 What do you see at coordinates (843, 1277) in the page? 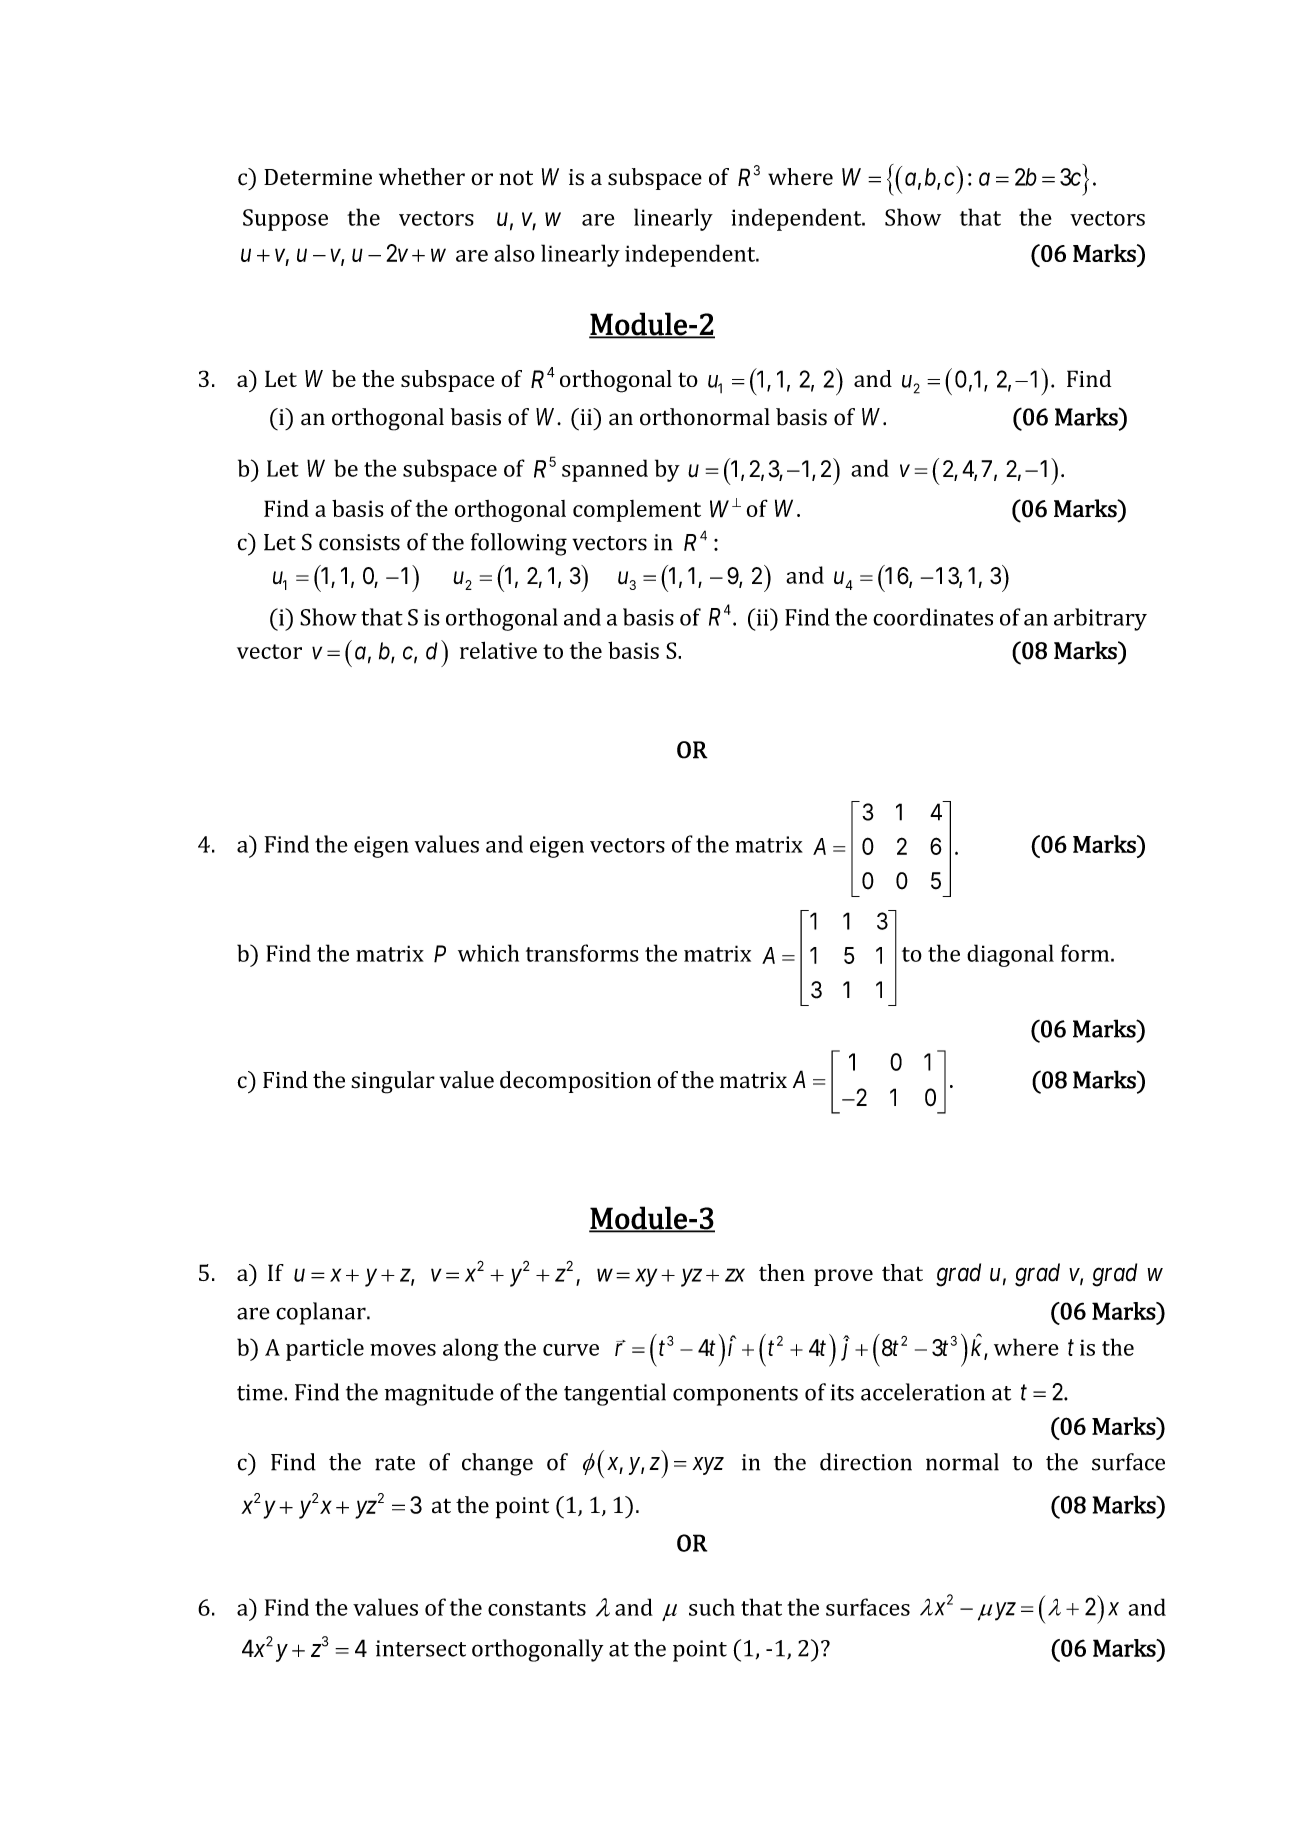
I see `prove` at bounding box center [843, 1277].
